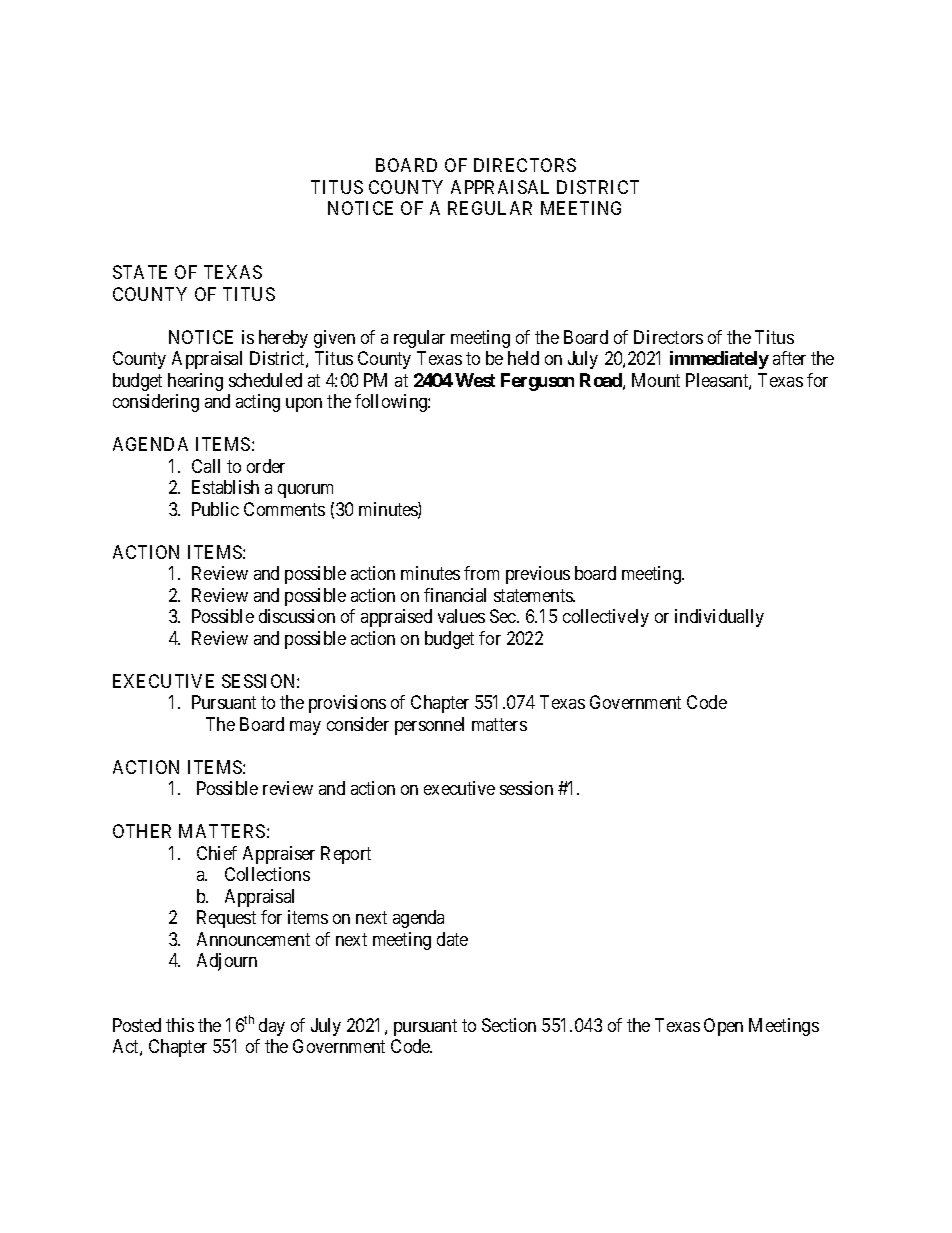 The height and width of the image is (1233, 952). What do you see at coordinates (719, 360) in the image?
I see `immediately` at bounding box center [719, 360].
